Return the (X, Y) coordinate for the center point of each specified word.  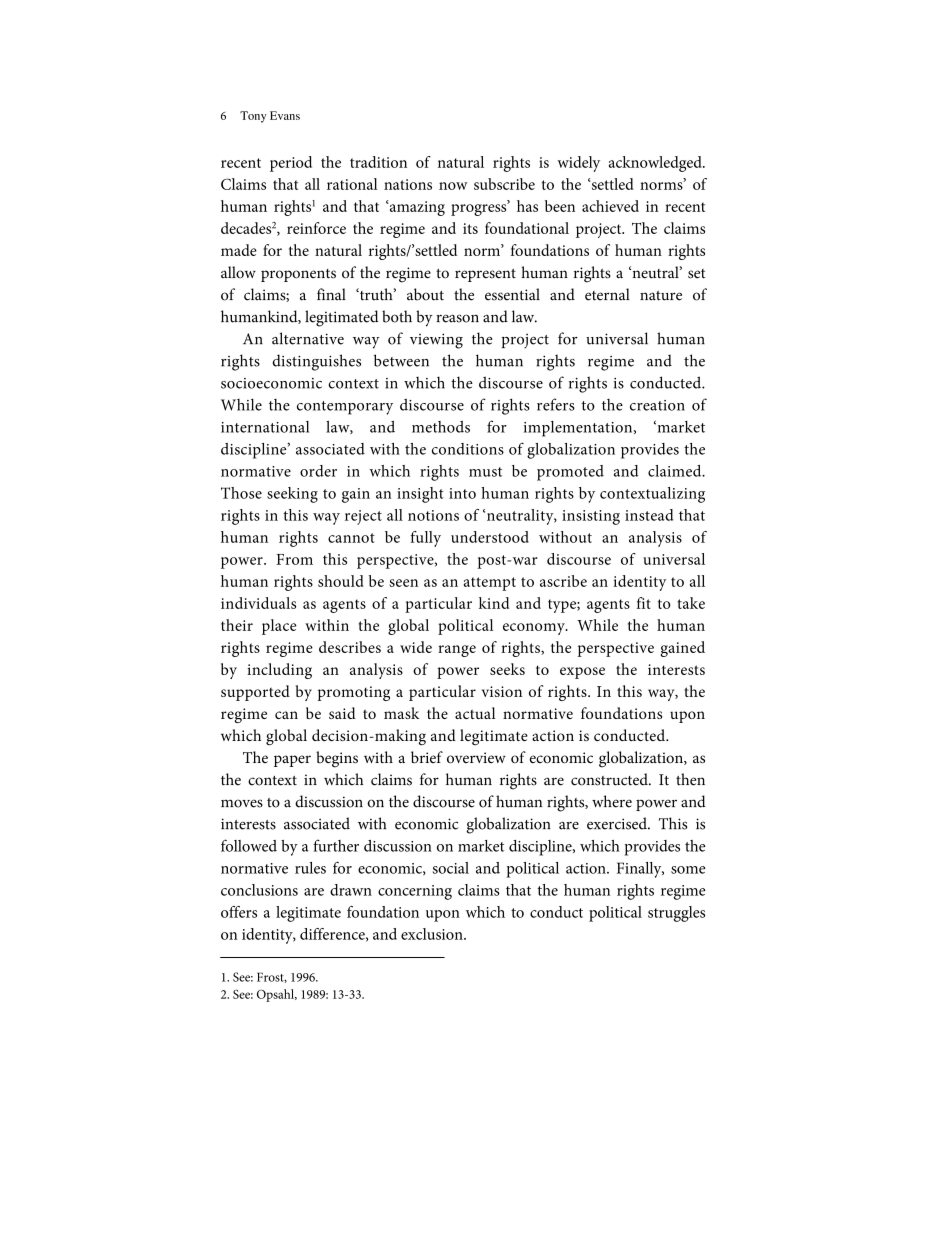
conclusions (259, 890)
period (291, 164)
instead (649, 515)
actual (475, 713)
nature (661, 296)
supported (255, 693)
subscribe (504, 184)
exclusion (433, 934)
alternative (308, 338)
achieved (610, 206)
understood (490, 537)
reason (457, 318)
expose (582, 673)
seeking (292, 495)
